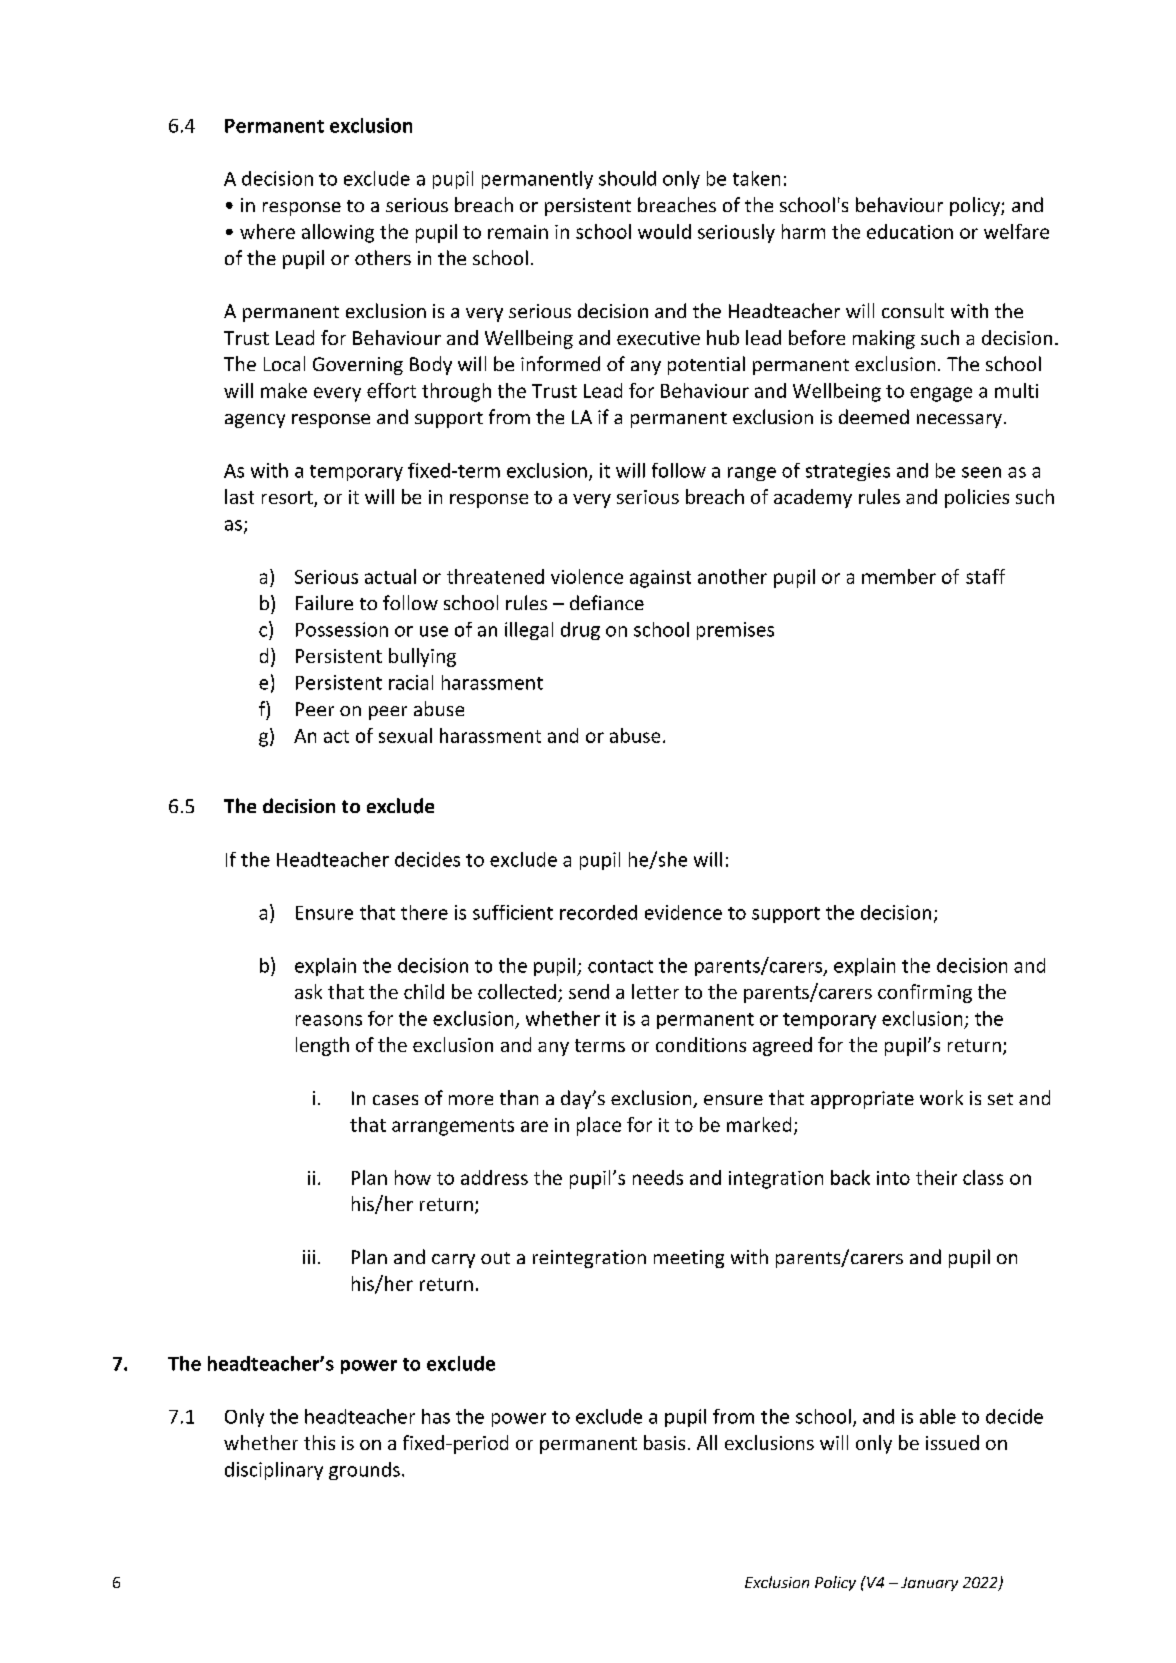 This document has height=1663, width=1176. I want to click on member, so click(899, 576).
